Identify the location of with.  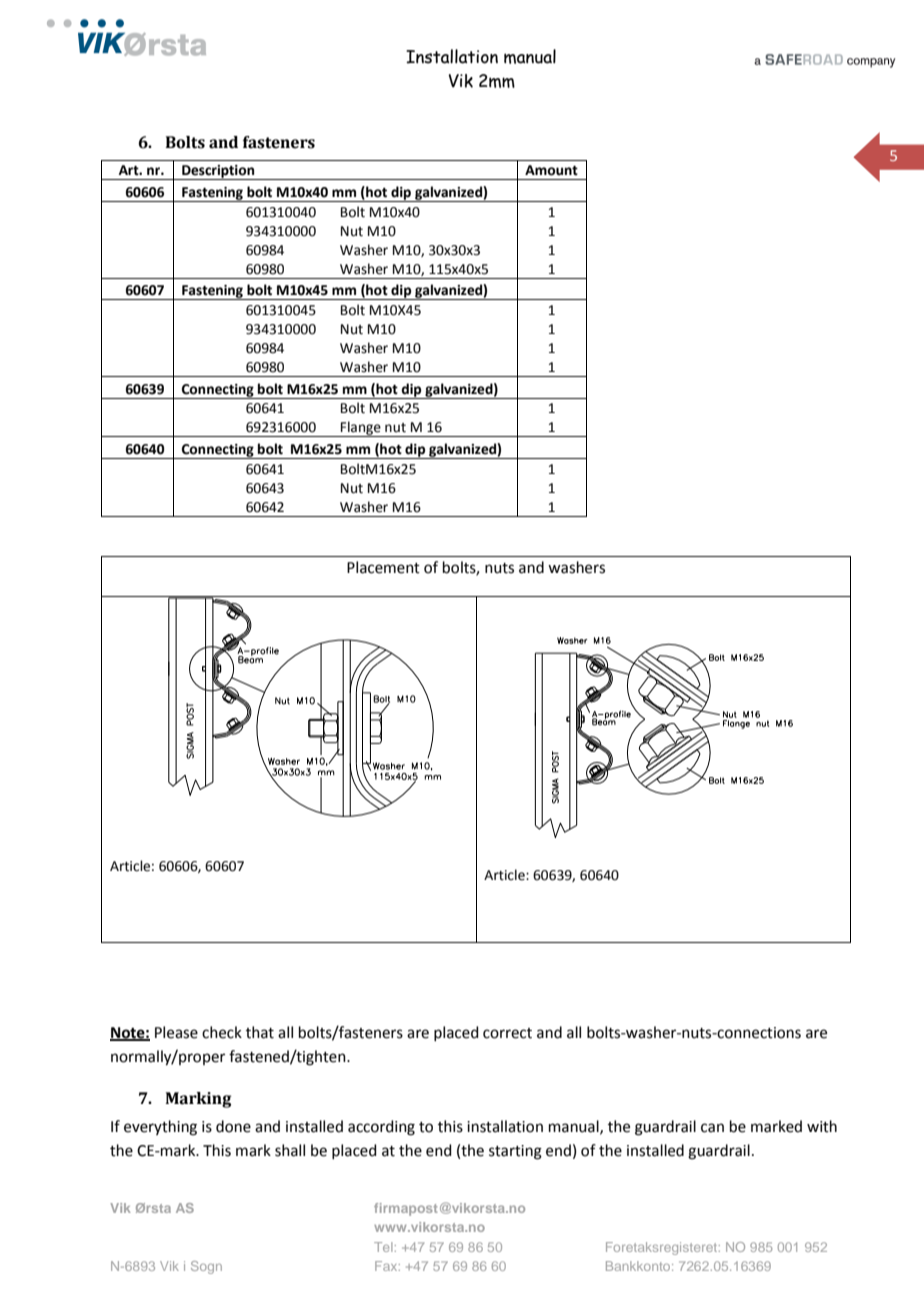
(822, 1126).
